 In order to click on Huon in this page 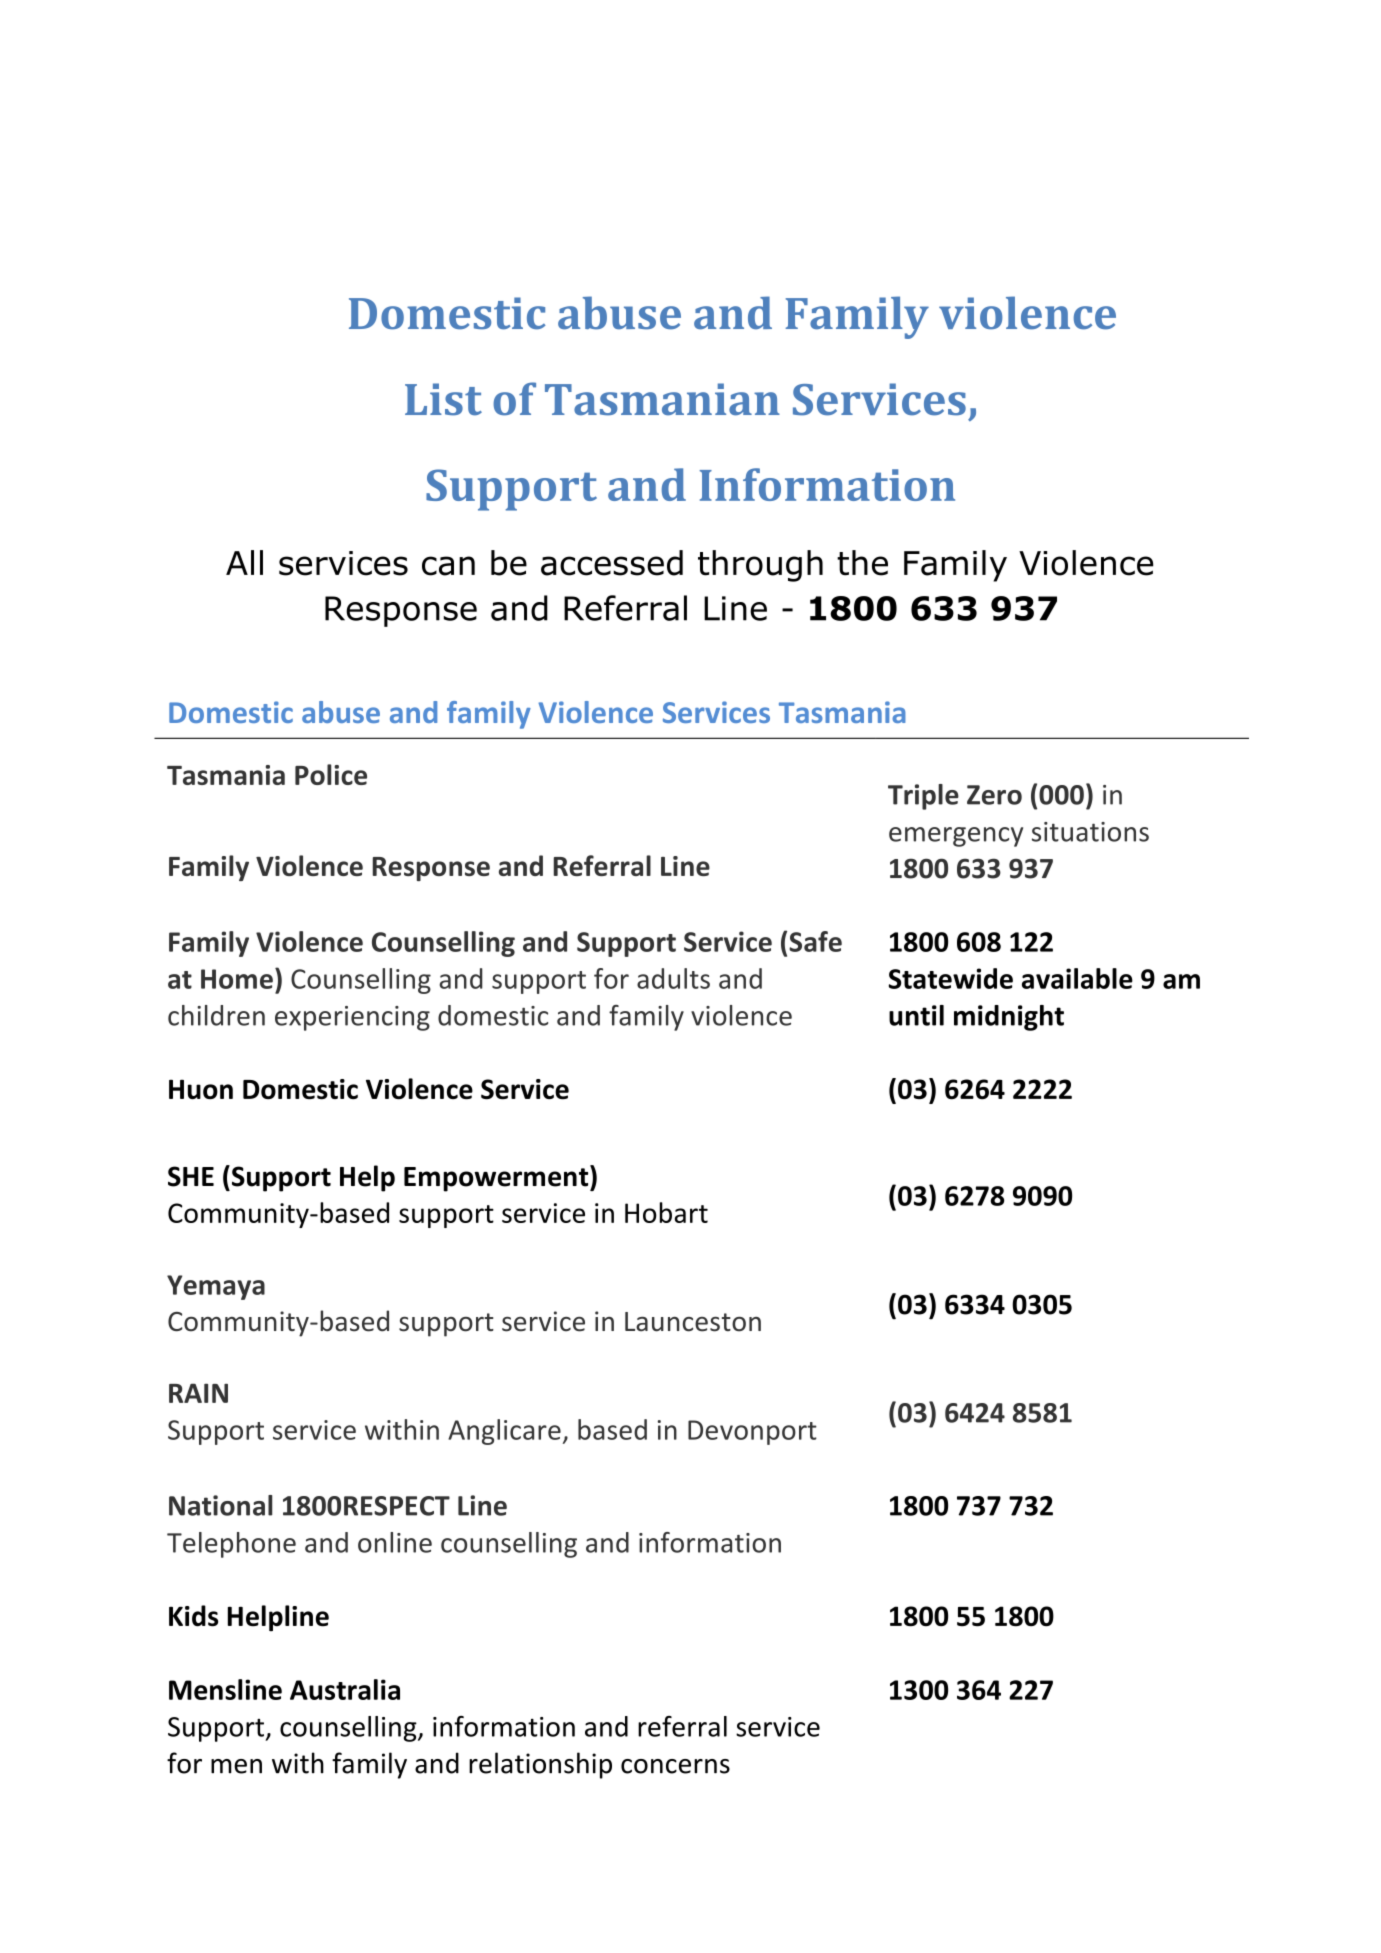, I will do `click(201, 1089)`.
